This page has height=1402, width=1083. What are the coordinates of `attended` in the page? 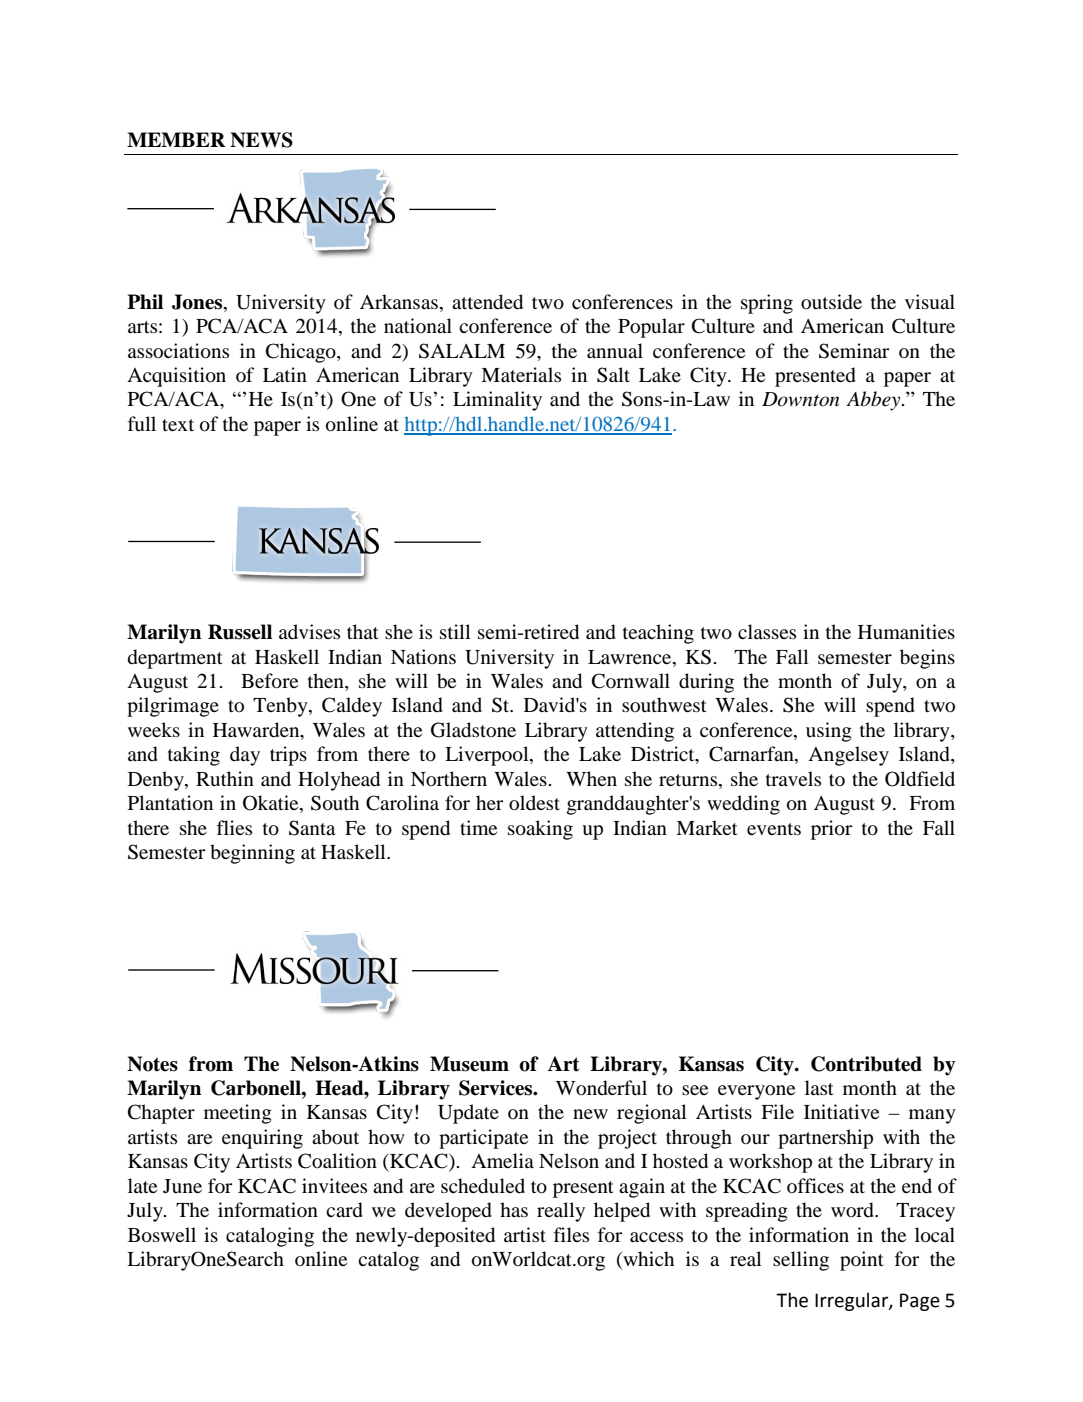 It's located at (487, 302).
